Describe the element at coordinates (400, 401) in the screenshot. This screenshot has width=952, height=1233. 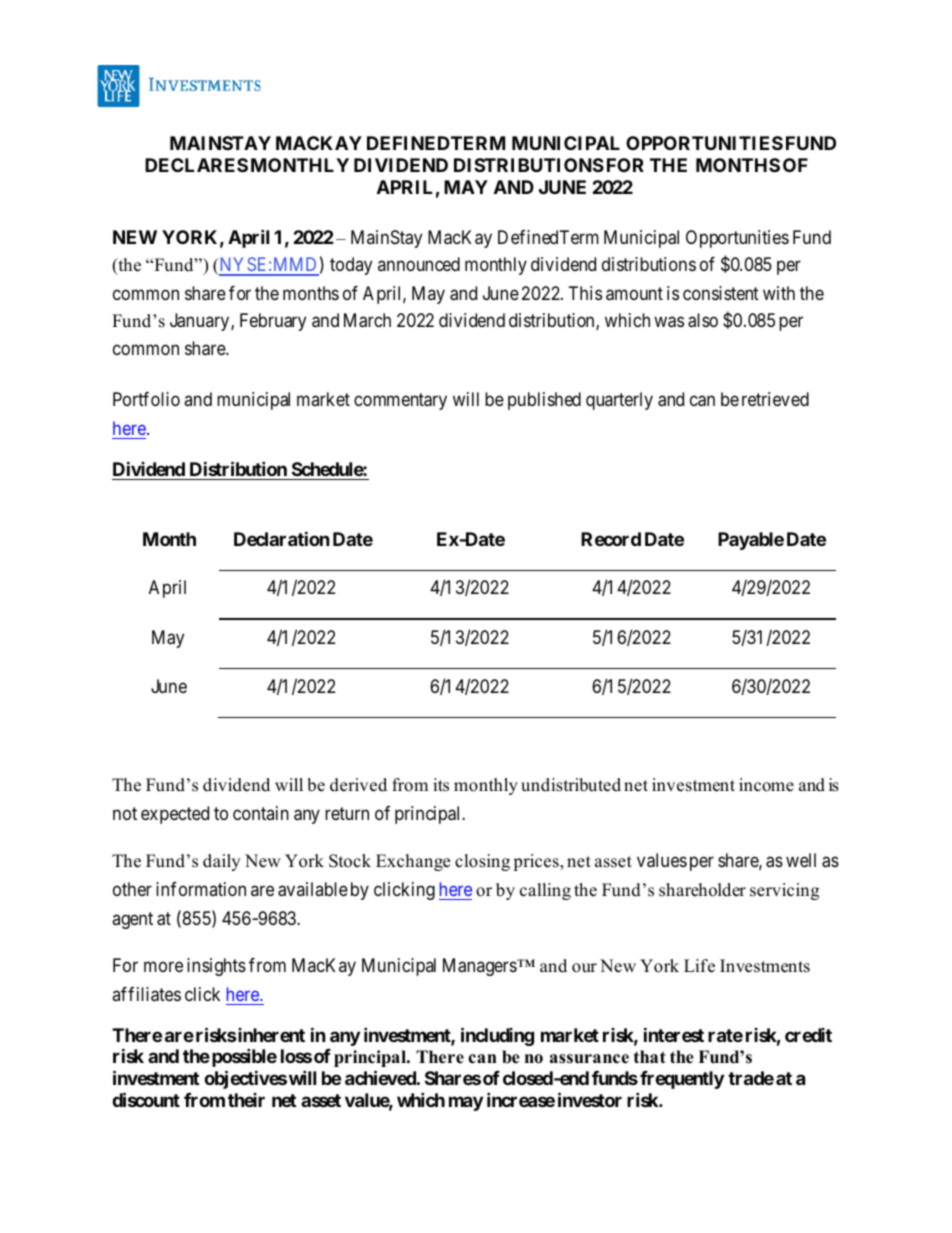
I see `commentary` at that location.
